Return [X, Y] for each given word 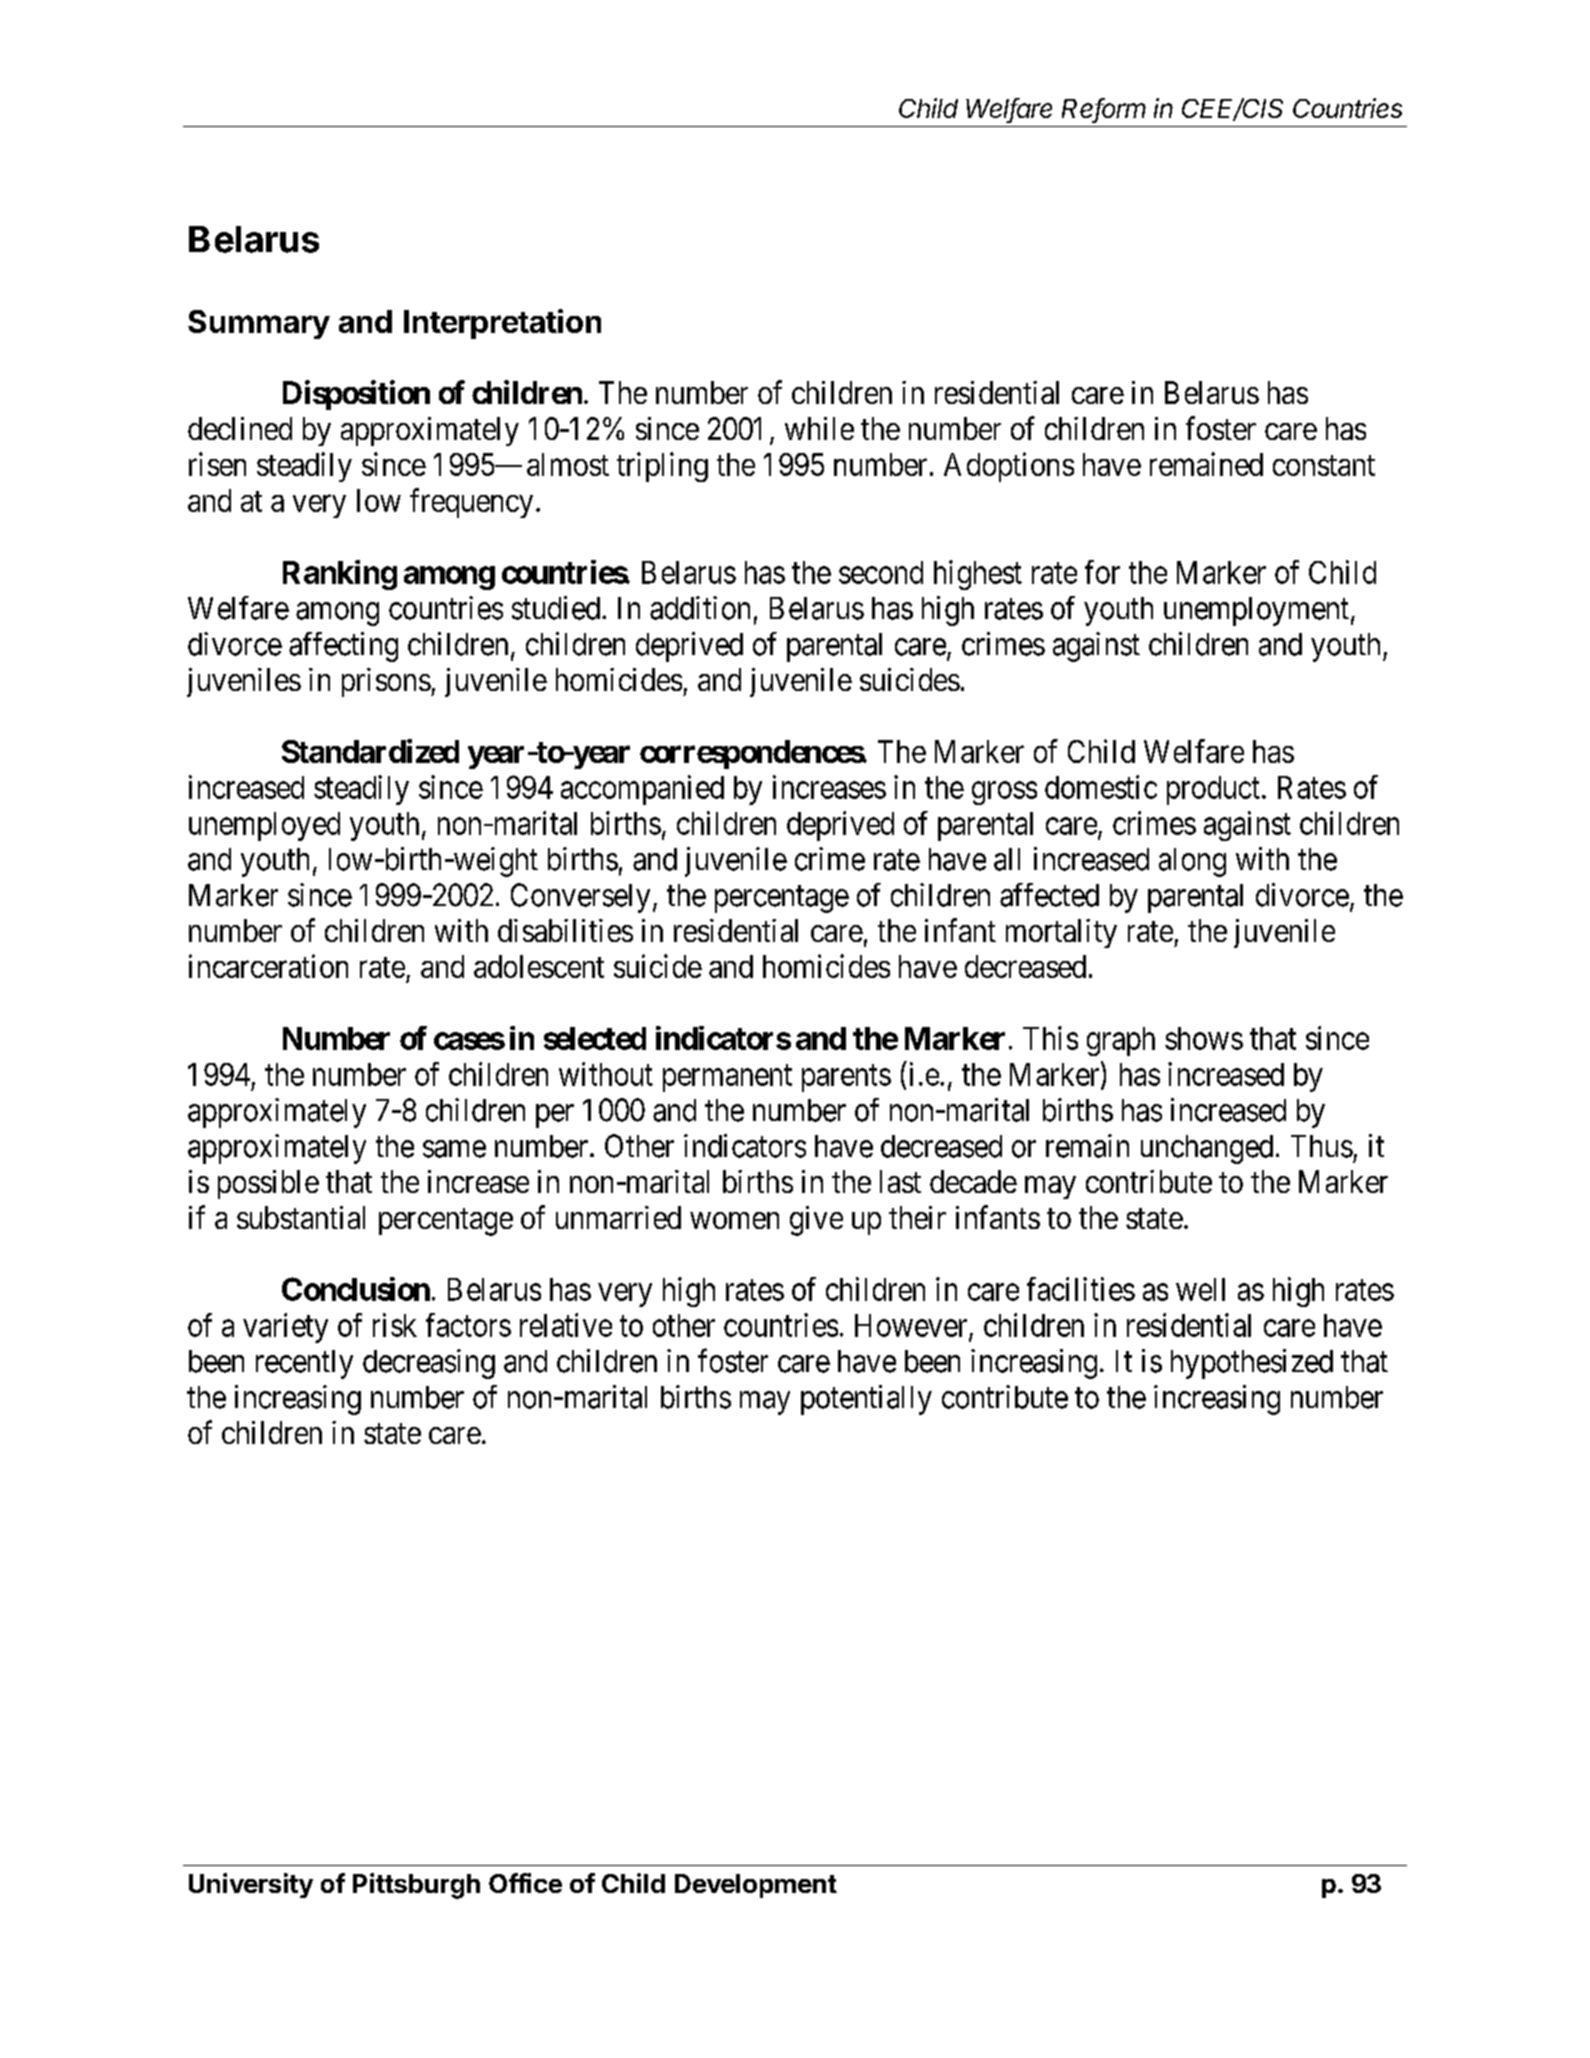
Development [756, 1886]
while [819, 428]
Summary [259, 324]
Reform [1104, 109]
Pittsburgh [416, 1886]
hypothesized [1252, 1364]
